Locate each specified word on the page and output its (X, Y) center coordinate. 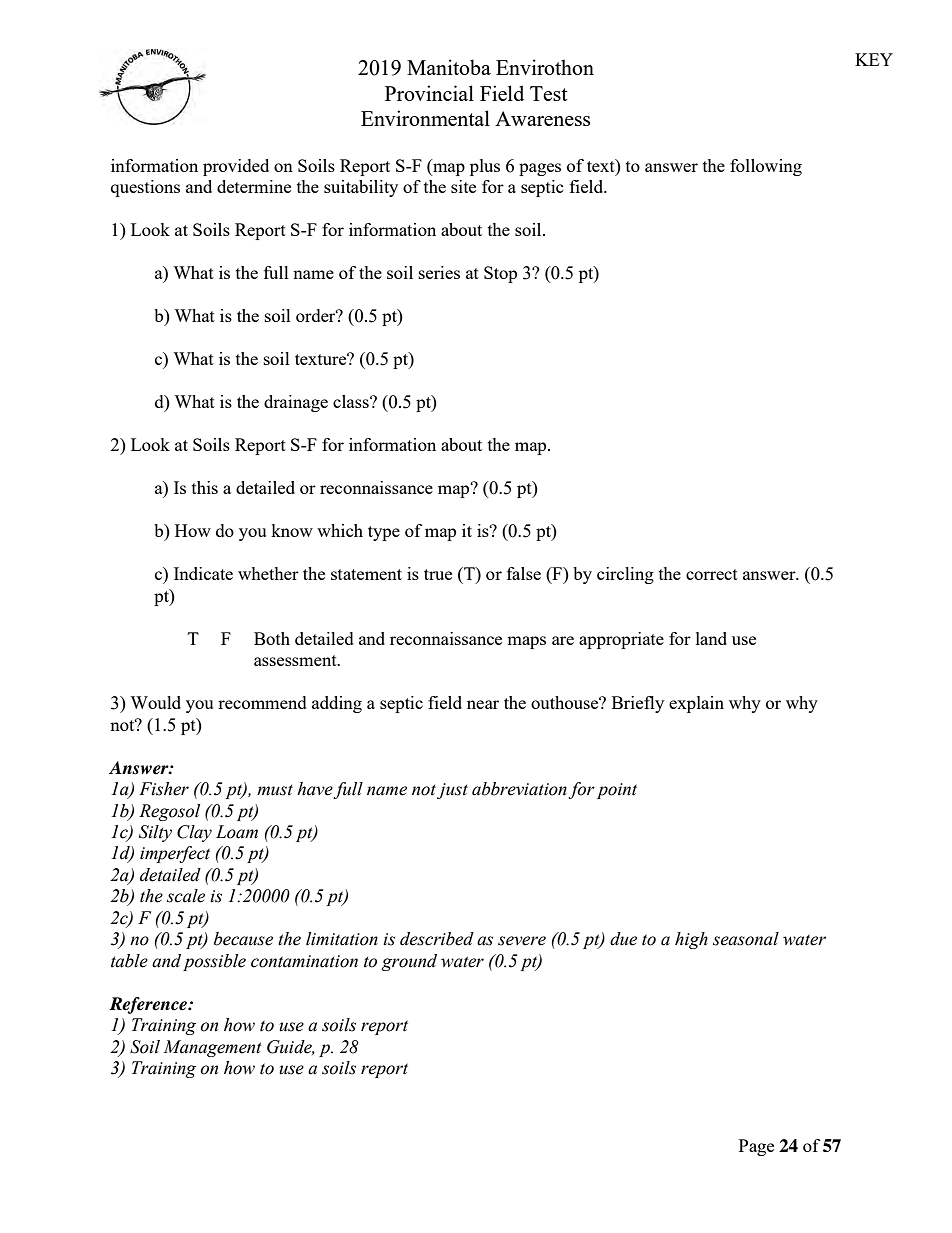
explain (696, 704)
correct (712, 574)
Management (212, 1048)
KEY (874, 59)
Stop (500, 274)
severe (522, 941)
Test (549, 93)
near (483, 704)
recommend (262, 702)
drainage (296, 403)
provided (236, 167)
